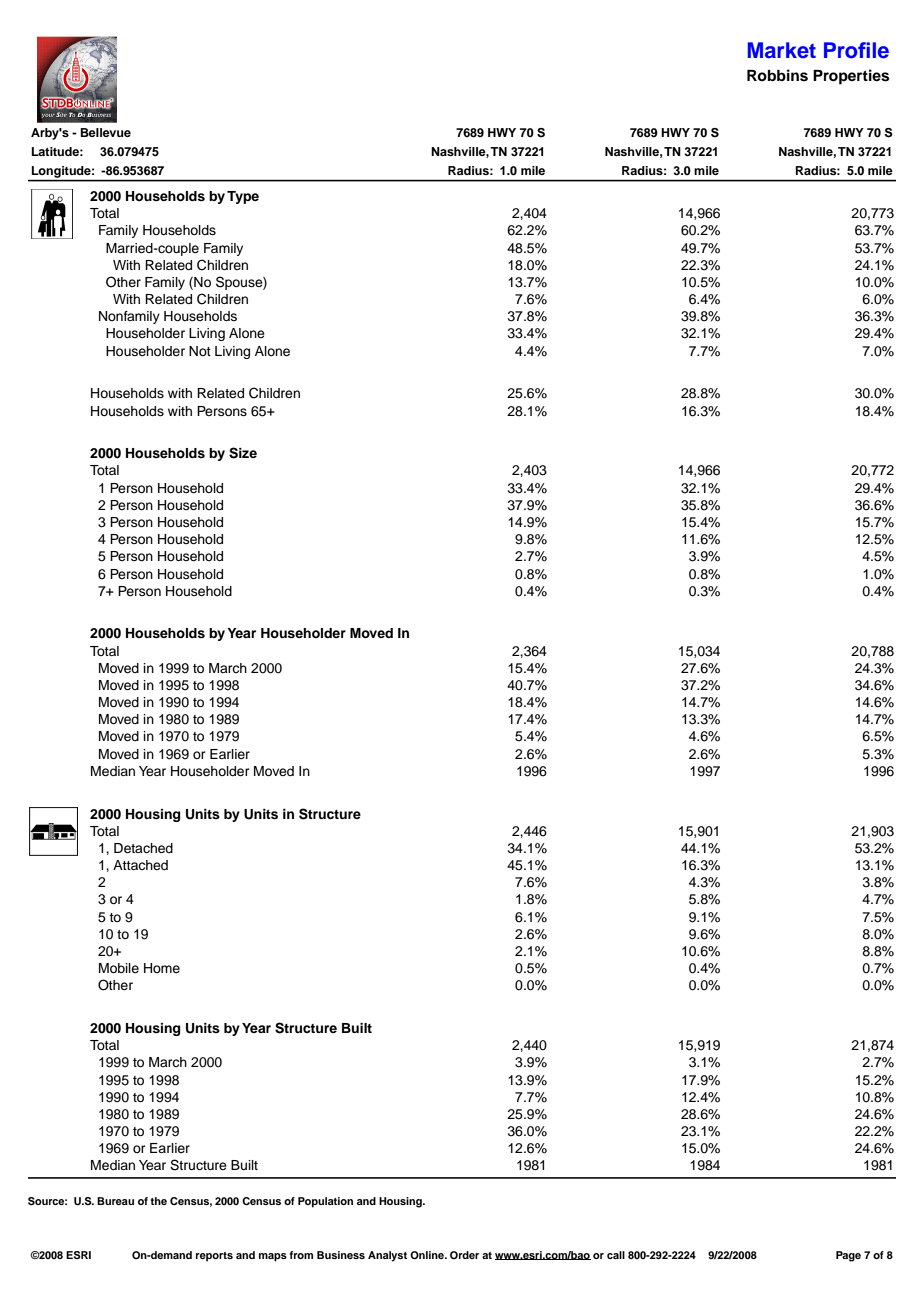 This document has width=924, height=1307. I want to click on Bellevue, so click(106, 132).
